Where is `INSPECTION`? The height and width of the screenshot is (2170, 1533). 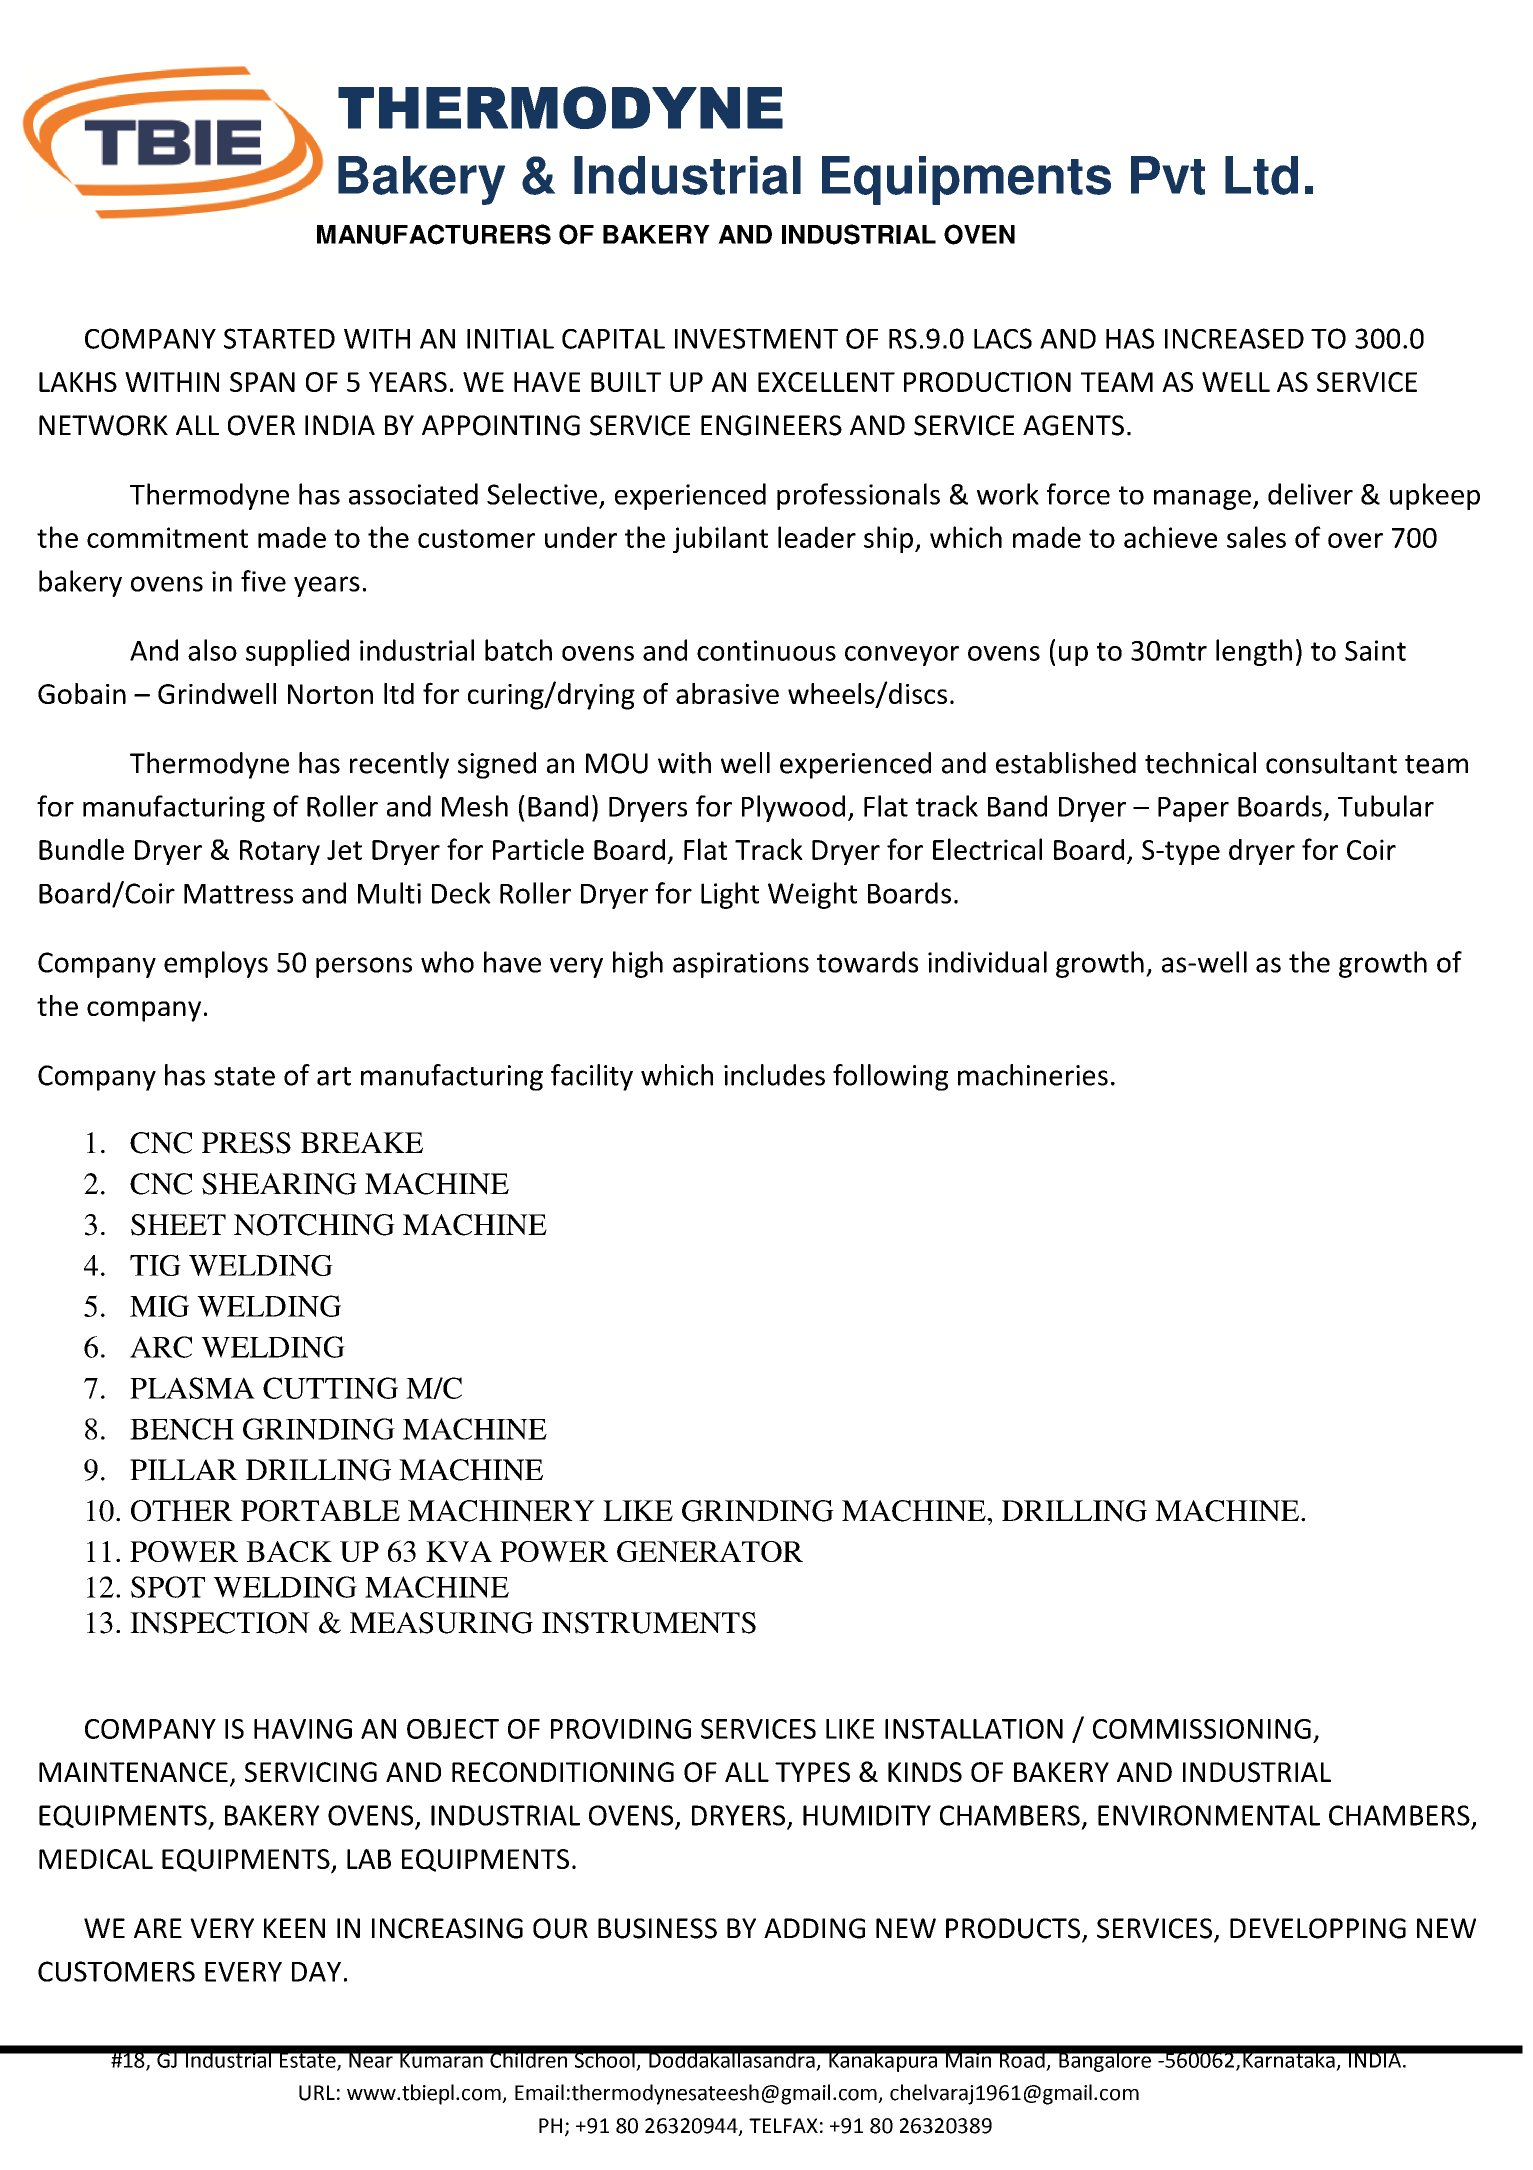 INSPECTION is located at coordinates (220, 1623).
